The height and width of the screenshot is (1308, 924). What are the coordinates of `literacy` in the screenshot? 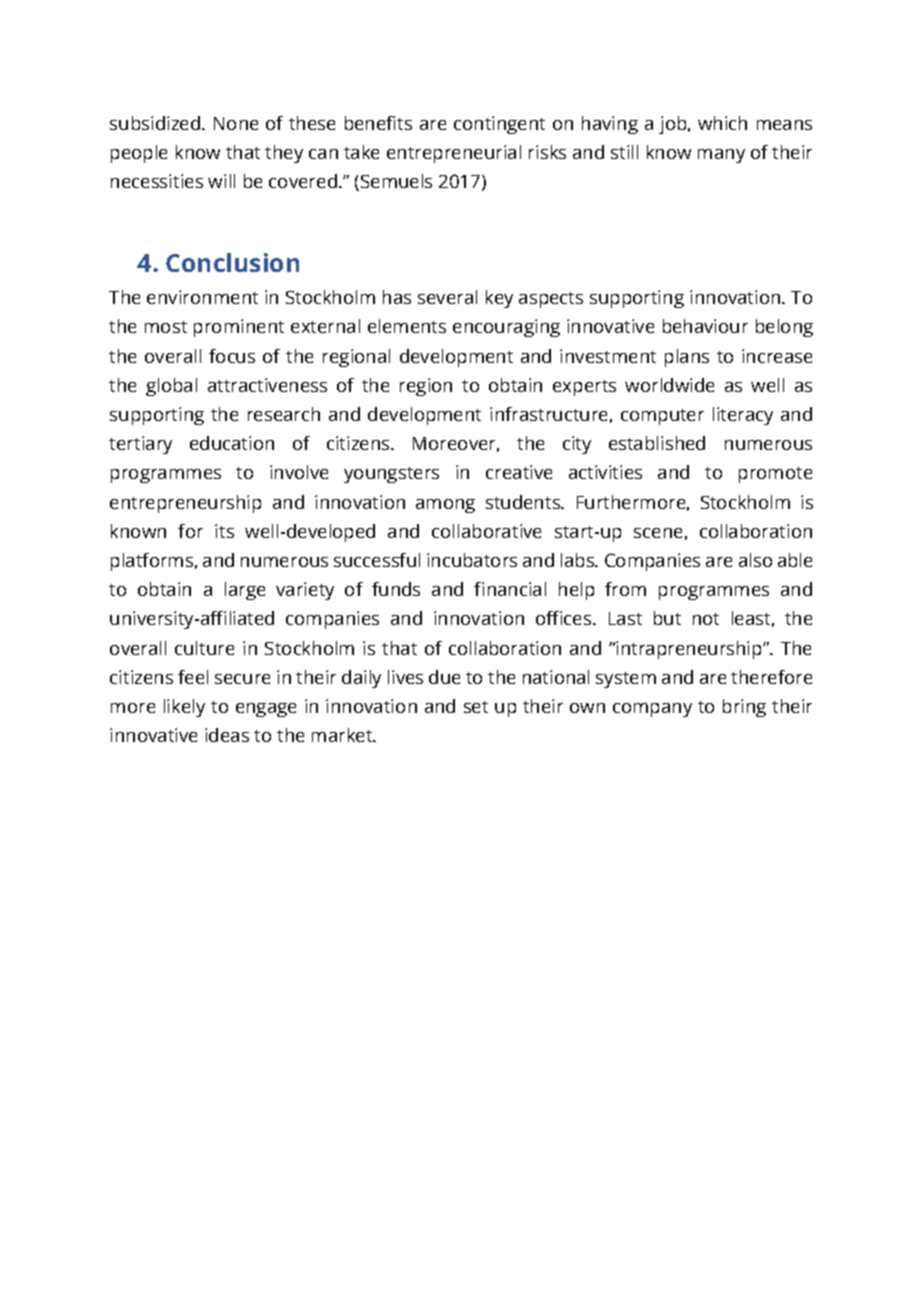 It's located at (743, 416).
